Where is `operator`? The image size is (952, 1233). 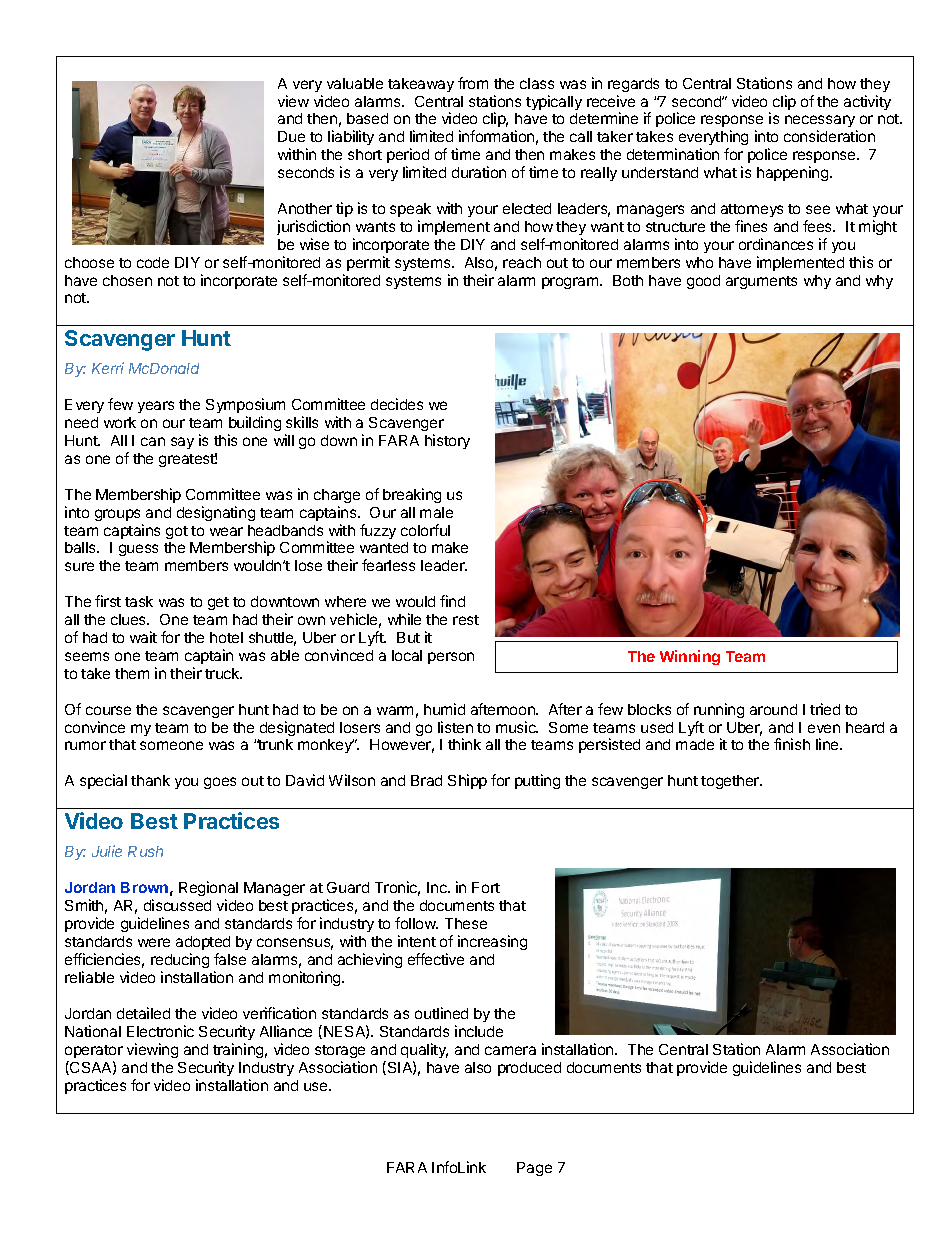
operator is located at coordinates (94, 1051).
